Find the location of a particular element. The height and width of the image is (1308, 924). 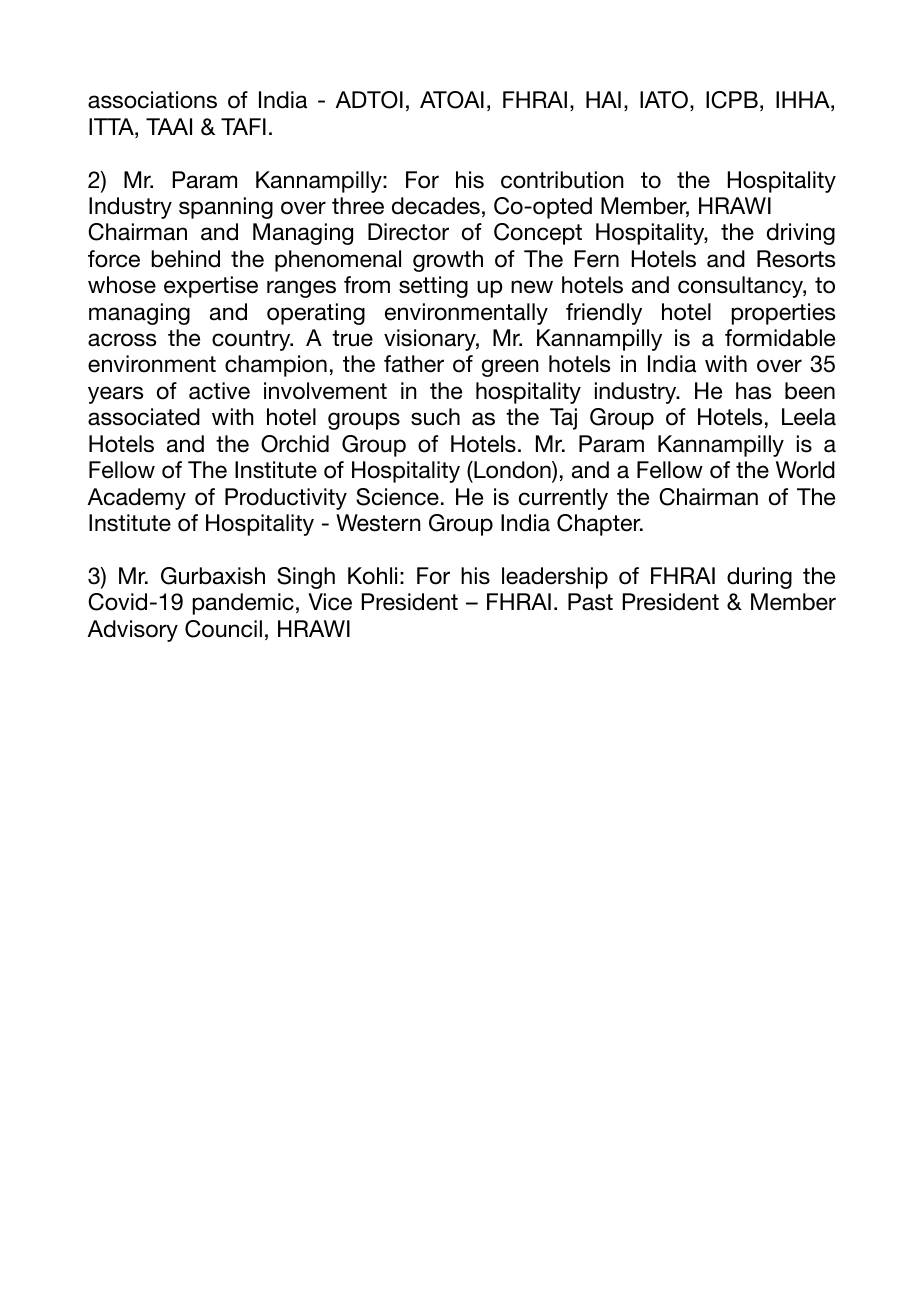

Resorts is located at coordinates (796, 259).
